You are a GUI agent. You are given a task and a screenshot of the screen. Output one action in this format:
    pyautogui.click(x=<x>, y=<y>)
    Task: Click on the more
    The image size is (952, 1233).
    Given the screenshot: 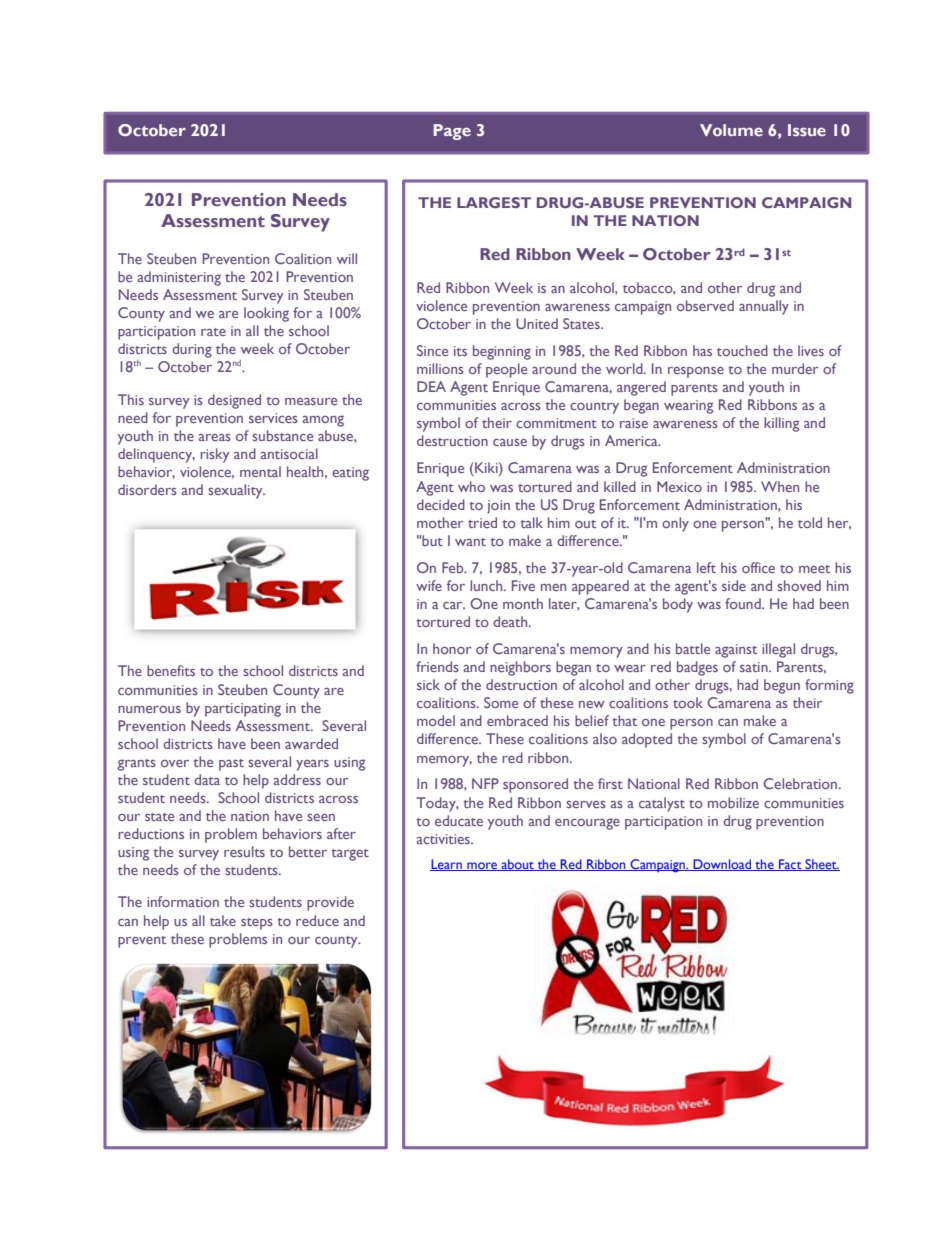 What is the action you would take?
    pyautogui.click(x=482, y=866)
